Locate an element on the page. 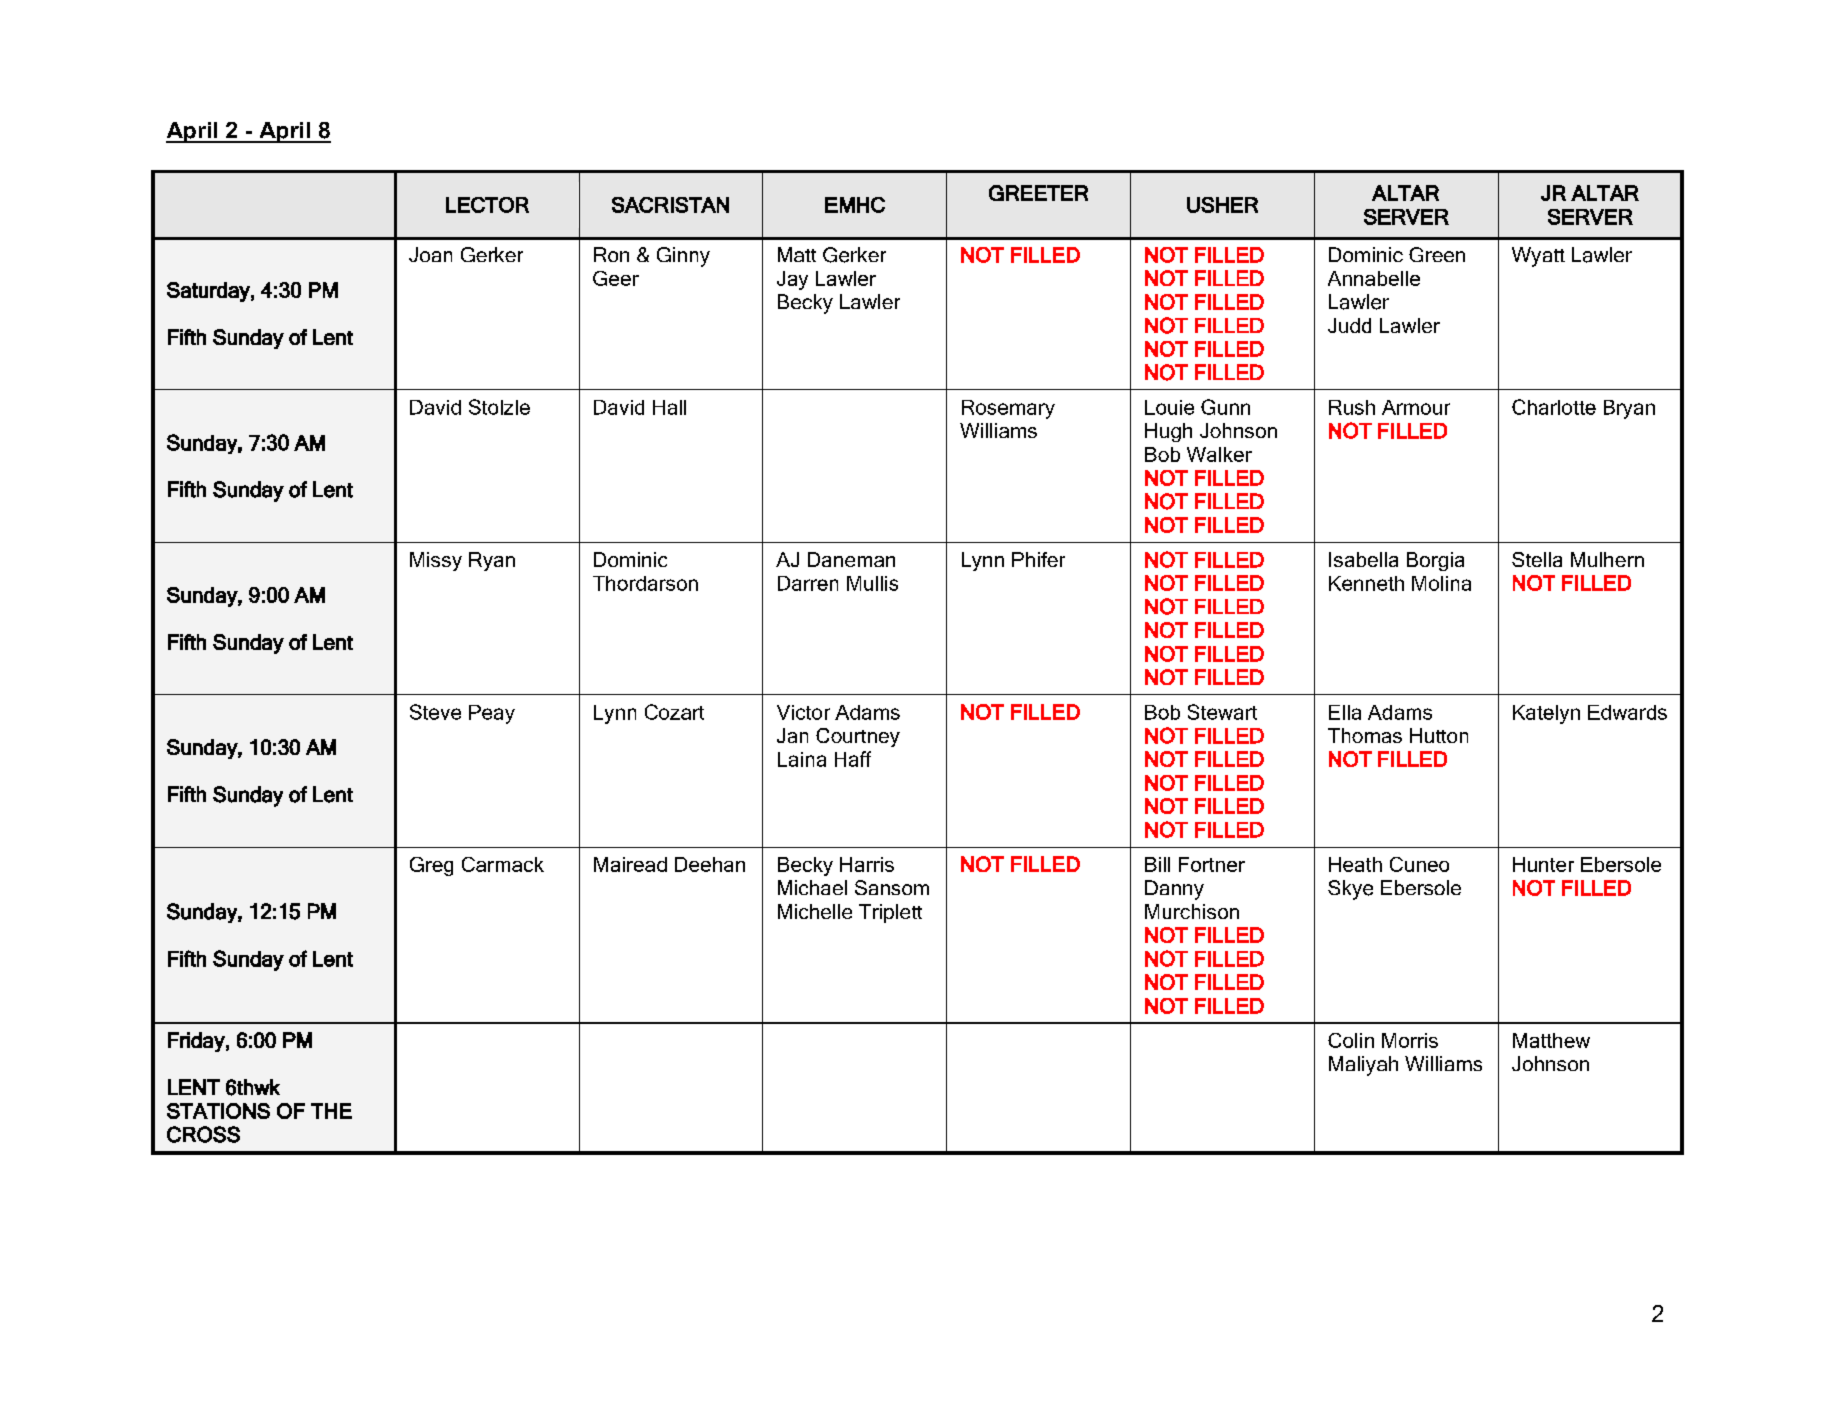 Image resolution: width=1831 pixels, height=1415 pixels. Hunter is located at coordinates (1543, 864).
